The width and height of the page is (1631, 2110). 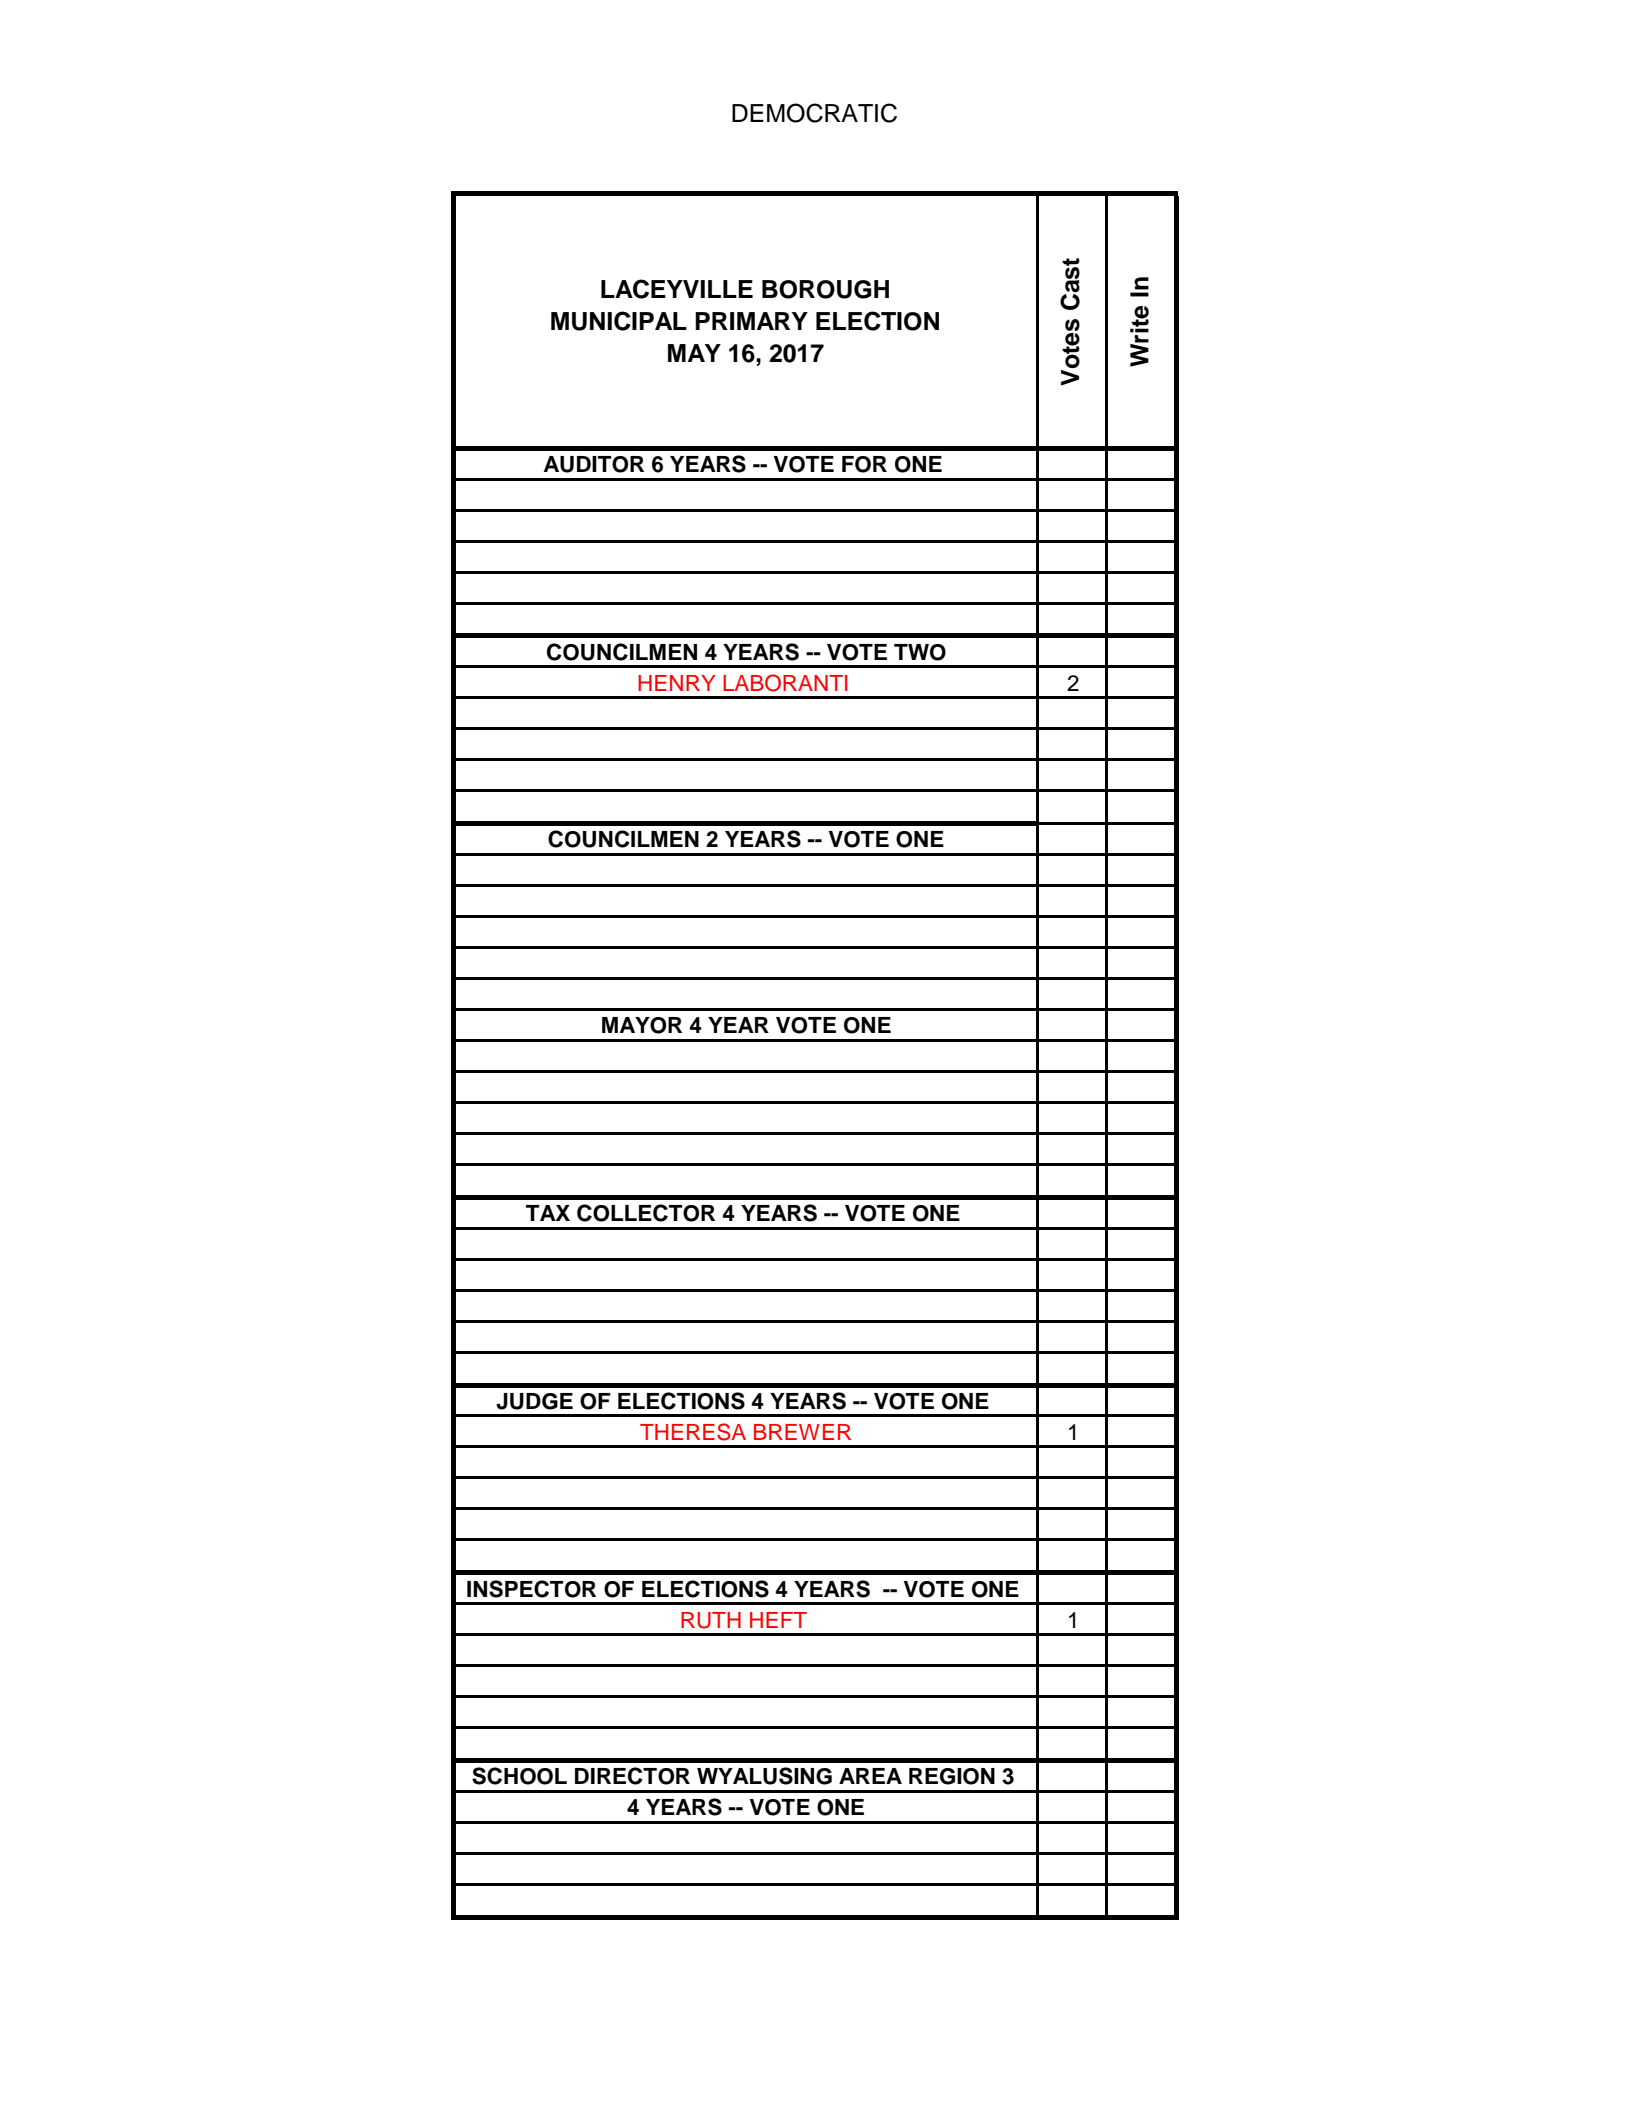 I want to click on MUNICIPAL, so click(x=619, y=321).
